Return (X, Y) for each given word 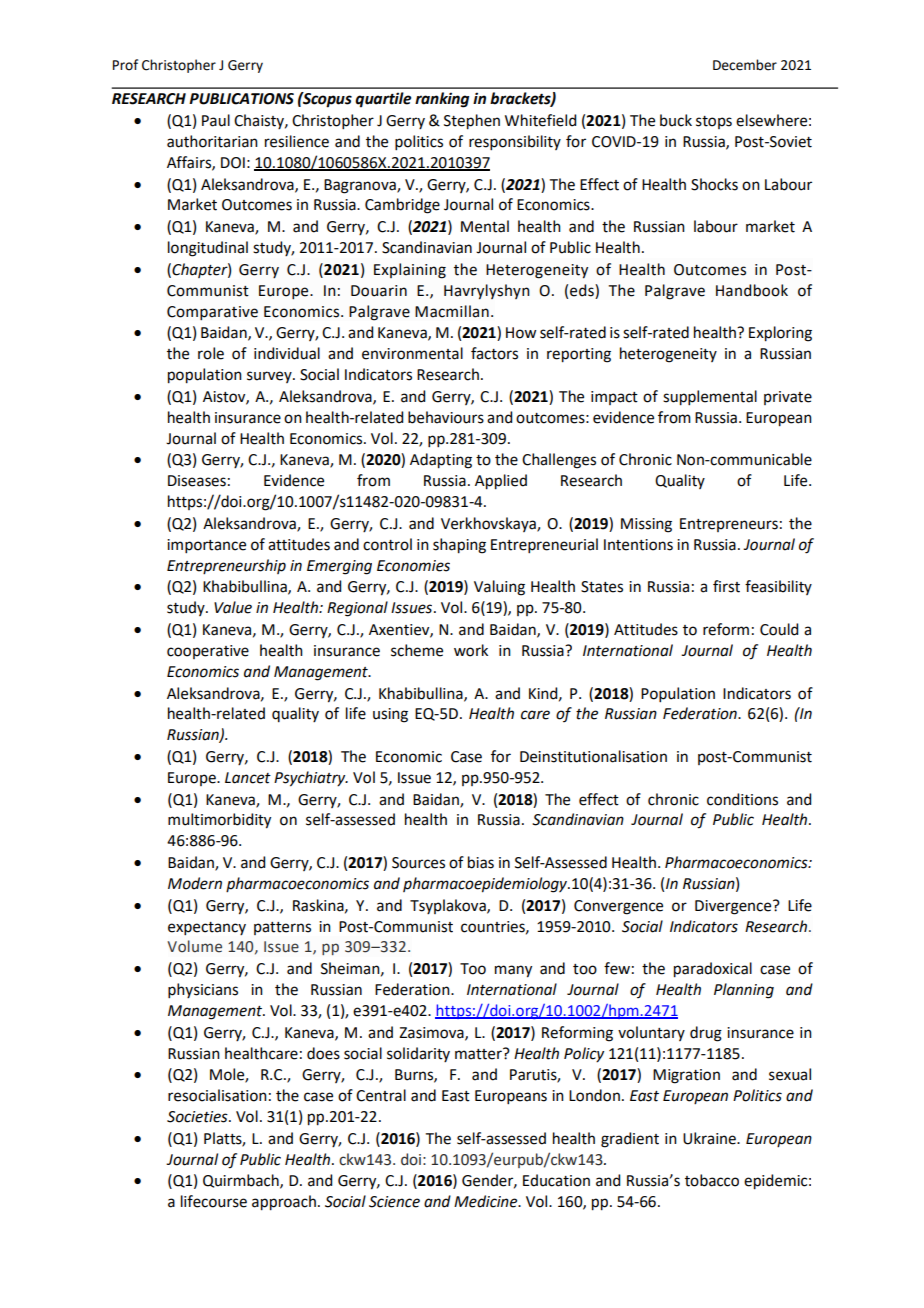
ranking (442, 100)
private (788, 398)
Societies (198, 1117)
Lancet (248, 778)
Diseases (197, 481)
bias (481, 862)
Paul (216, 120)
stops (714, 122)
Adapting (441, 461)
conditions (742, 799)
